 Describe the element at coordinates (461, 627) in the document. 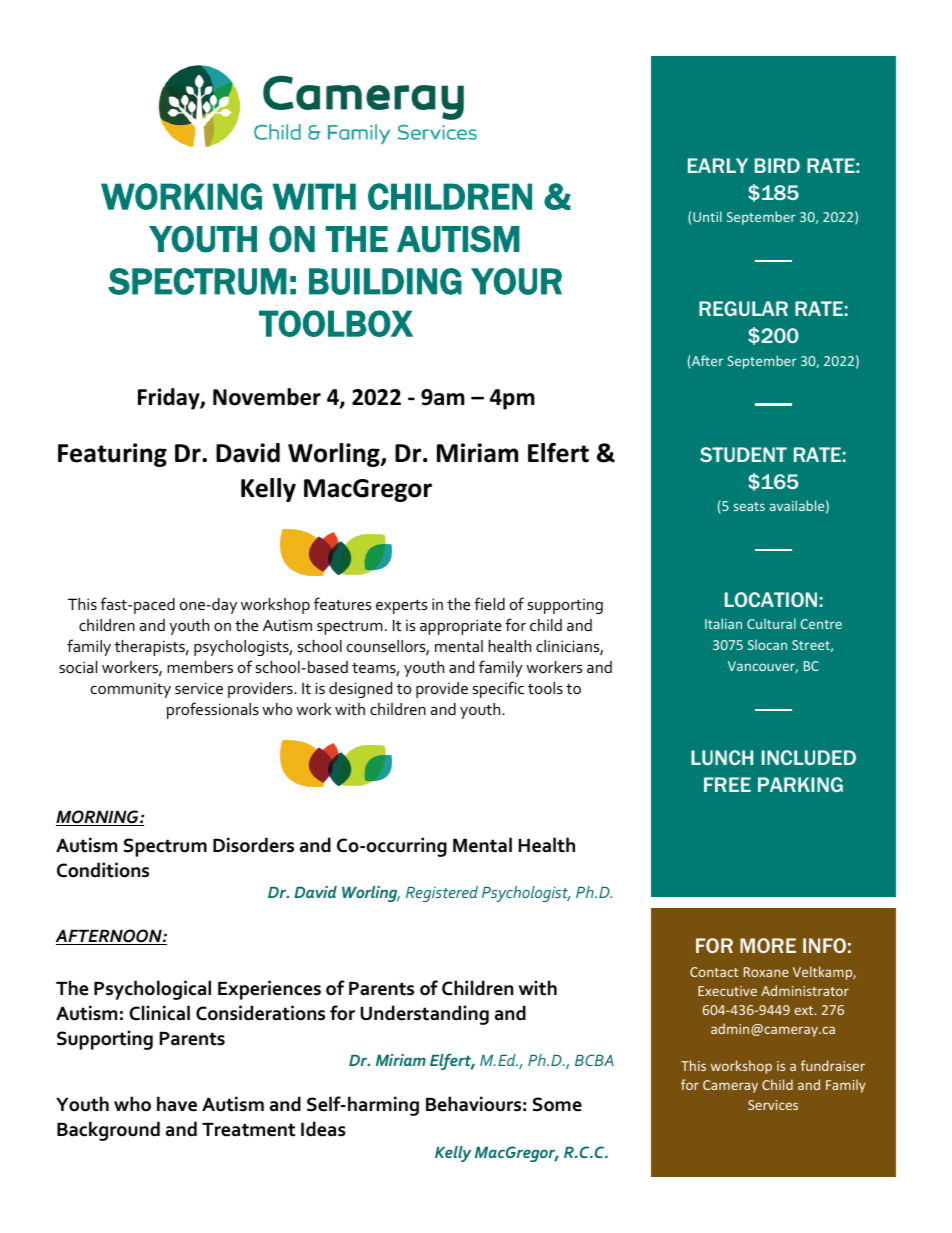

I see `appropriate` at that location.
